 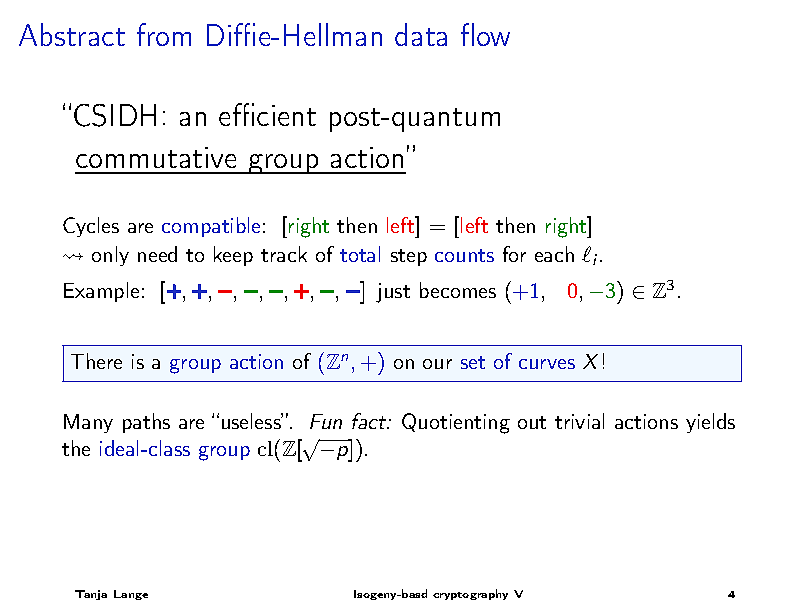 What do you see at coordinates (393, 293) in the screenshot?
I see `just` at bounding box center [393, 293].
